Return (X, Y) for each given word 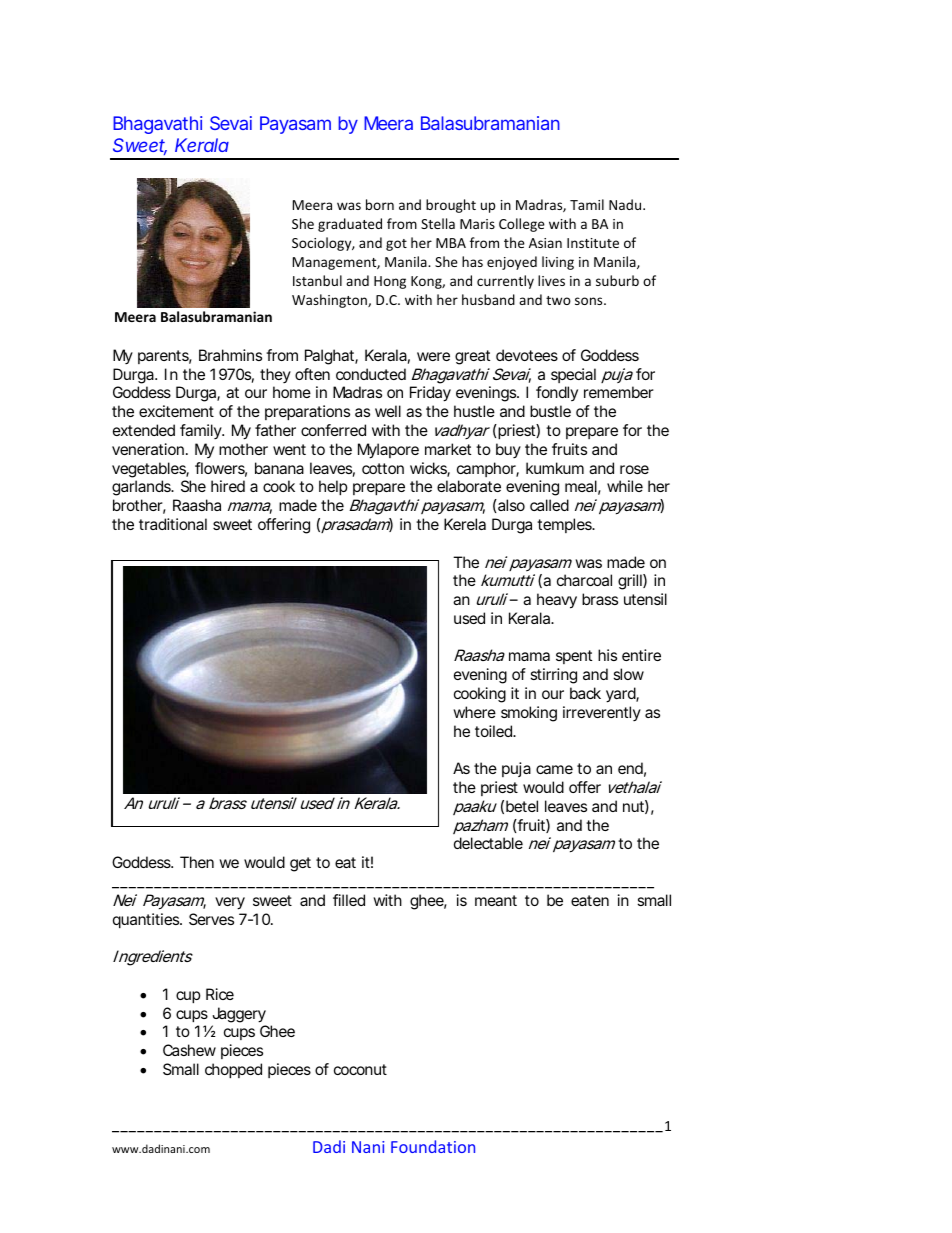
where (474, 712)
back (585, 693)
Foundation (433, 1146)
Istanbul (317, 280)
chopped (233, 1070)
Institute (593, 243)
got (396, 245)
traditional (173, 524)
